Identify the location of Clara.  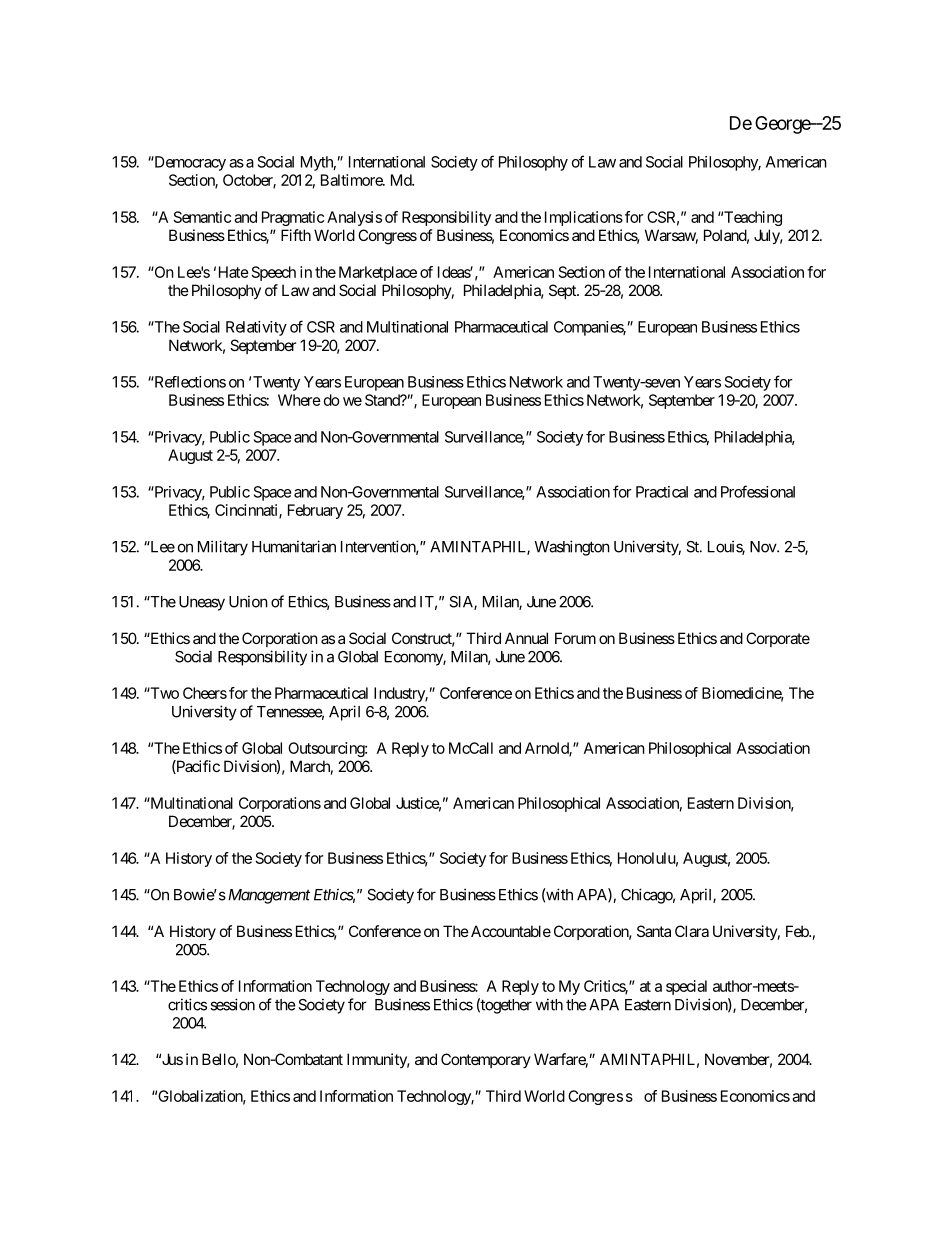
(692, 931).
